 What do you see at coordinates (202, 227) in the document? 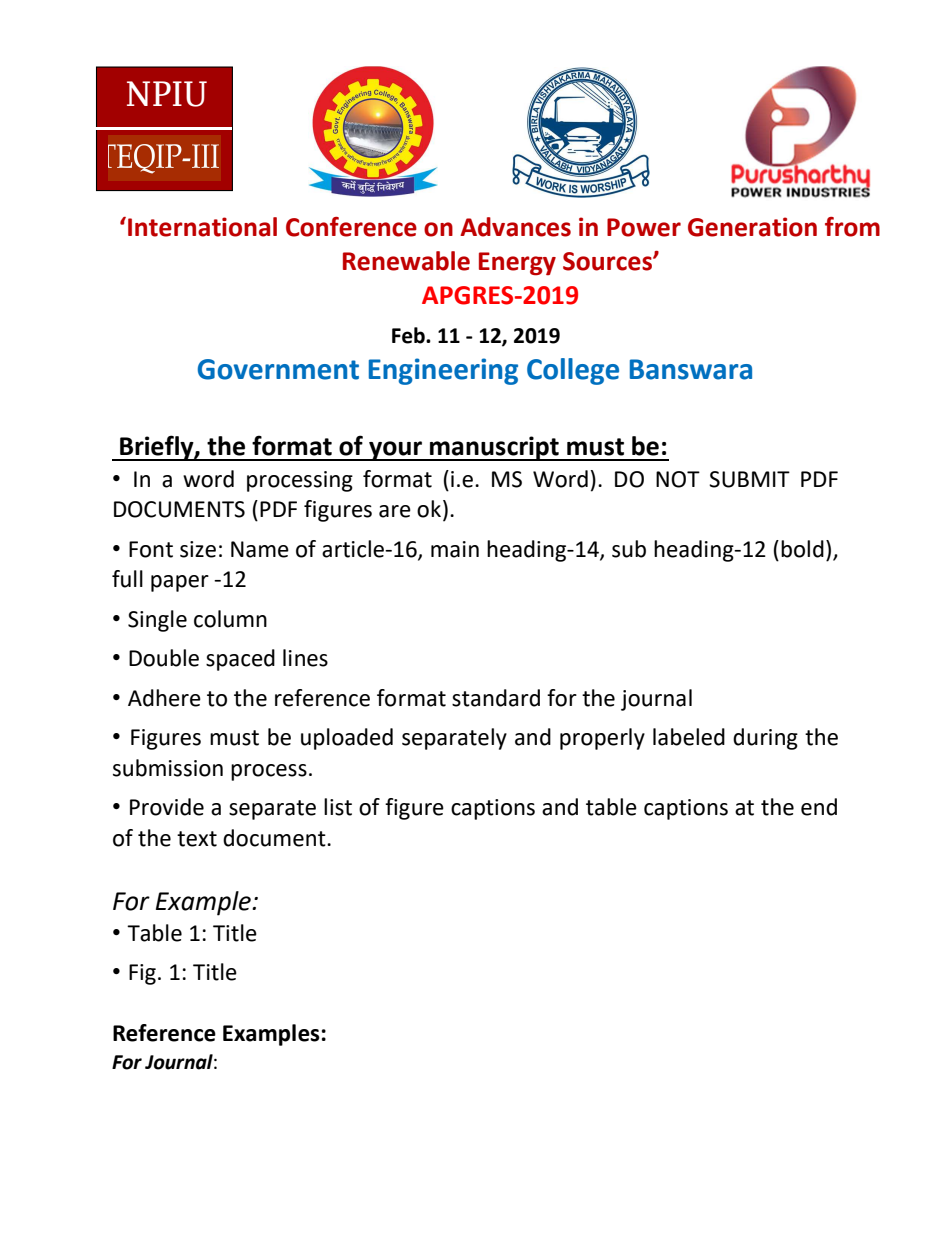
I see `International` at bounding box center [202, 227].
